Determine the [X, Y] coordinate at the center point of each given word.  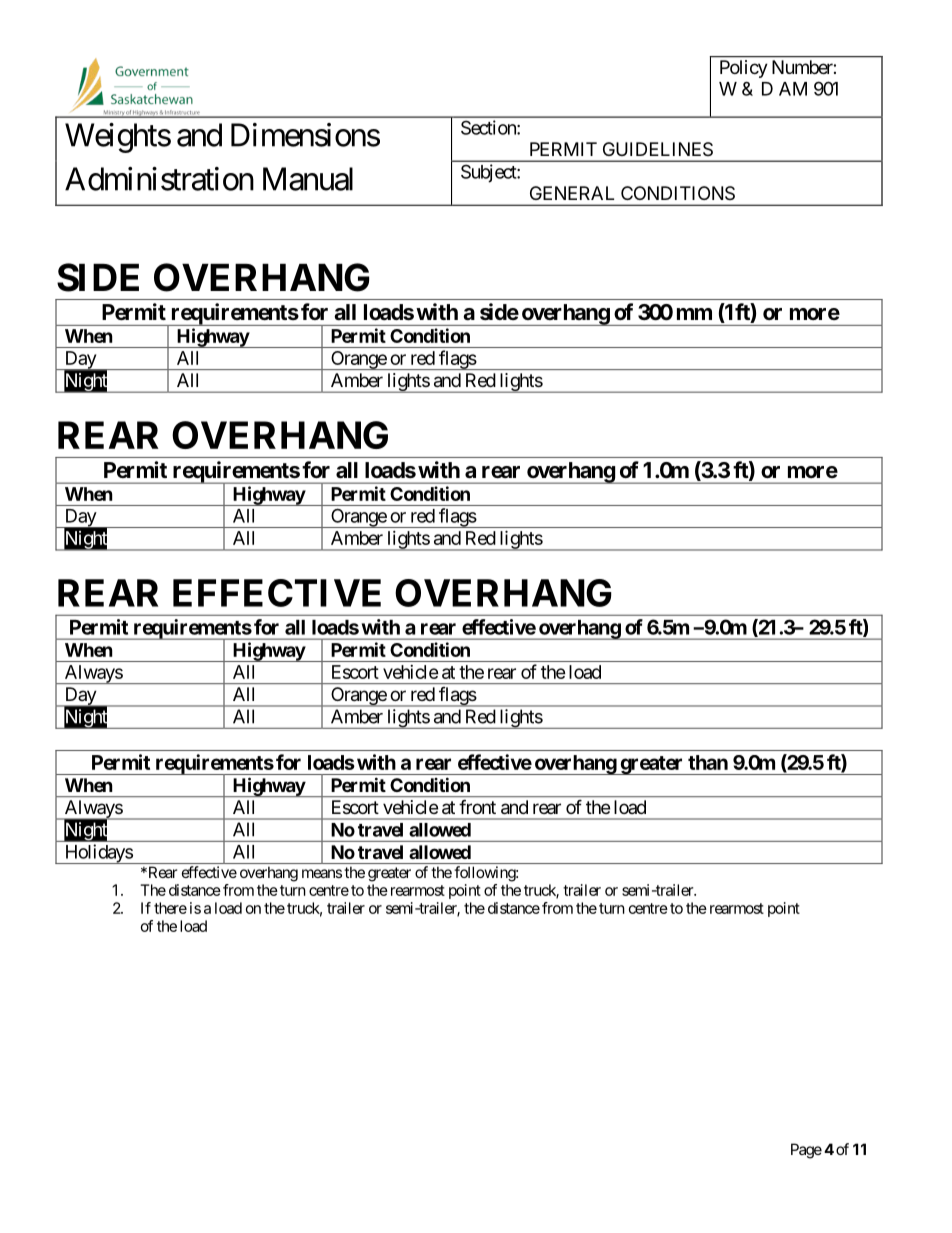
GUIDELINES [658, 149]
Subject [489, 173]
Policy [744, 69]
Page [806, 1151]
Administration [159, 179]
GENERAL [572, 193]
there [170, 908]
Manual [308, 179]
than [708, 762]
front [477, 807]
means [322, 873]
